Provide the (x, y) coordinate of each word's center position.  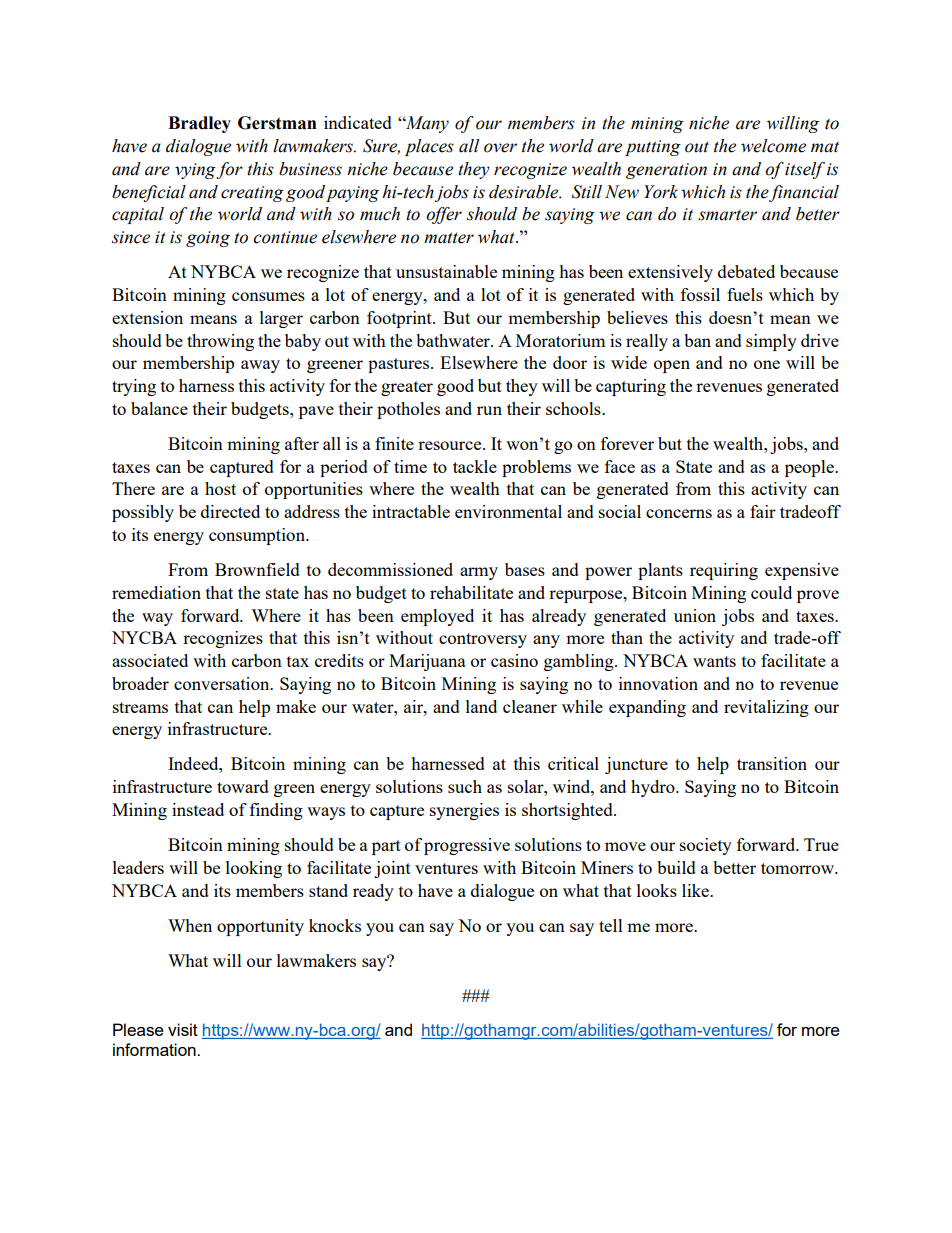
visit (183, 1029)
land (481, 706)
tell (611, 925)
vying (196, 171)
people (810, 468)
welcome (773, 146)
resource (451, 445)
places (429, 147)
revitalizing (766, 708)
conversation (223, 683)
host (220, 488)
